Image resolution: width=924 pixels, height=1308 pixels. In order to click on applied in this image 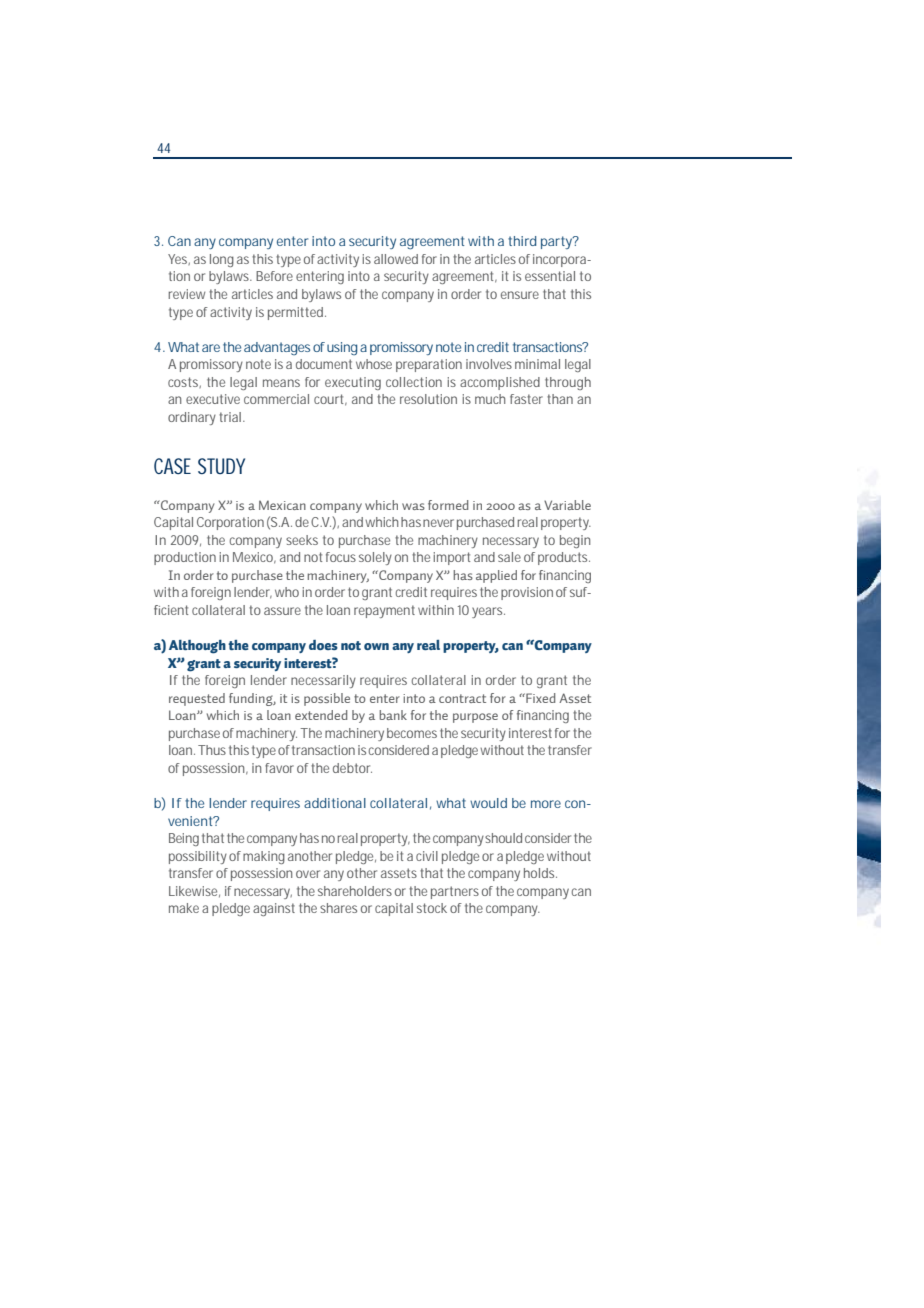, I will do `click(496, 576)`.
